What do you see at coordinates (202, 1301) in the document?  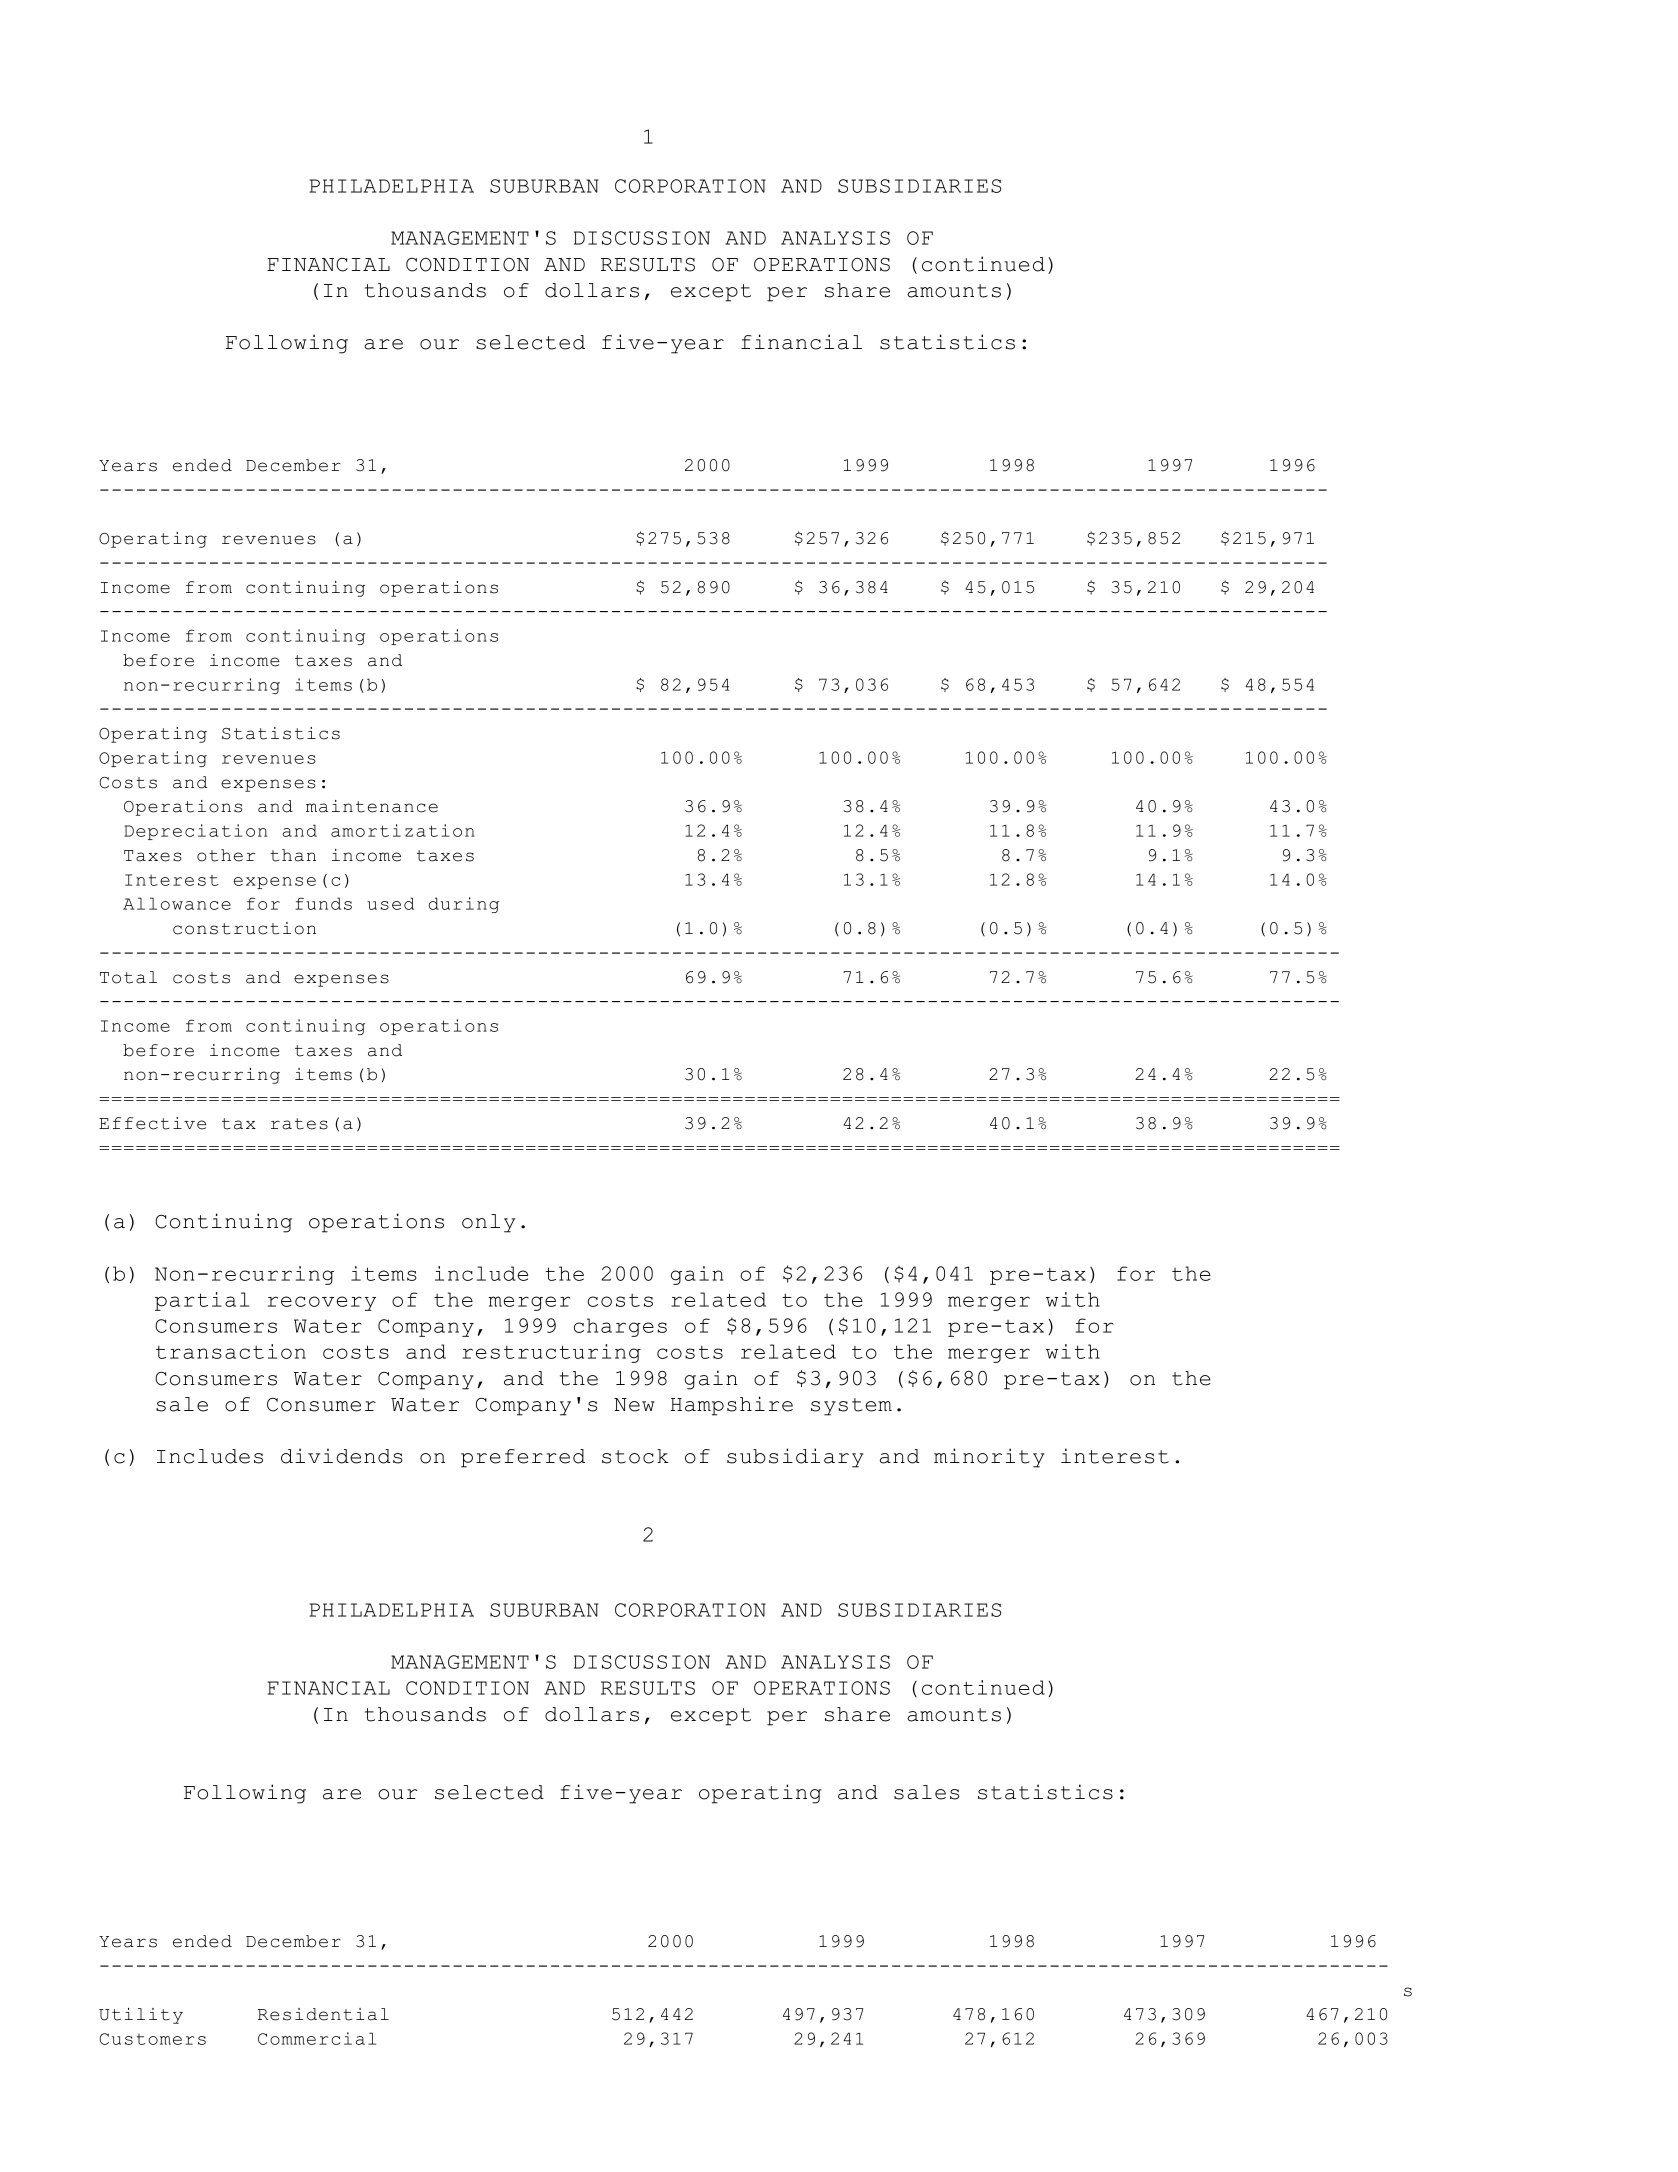 I see `partial` at bounding box center [202, 1301].
